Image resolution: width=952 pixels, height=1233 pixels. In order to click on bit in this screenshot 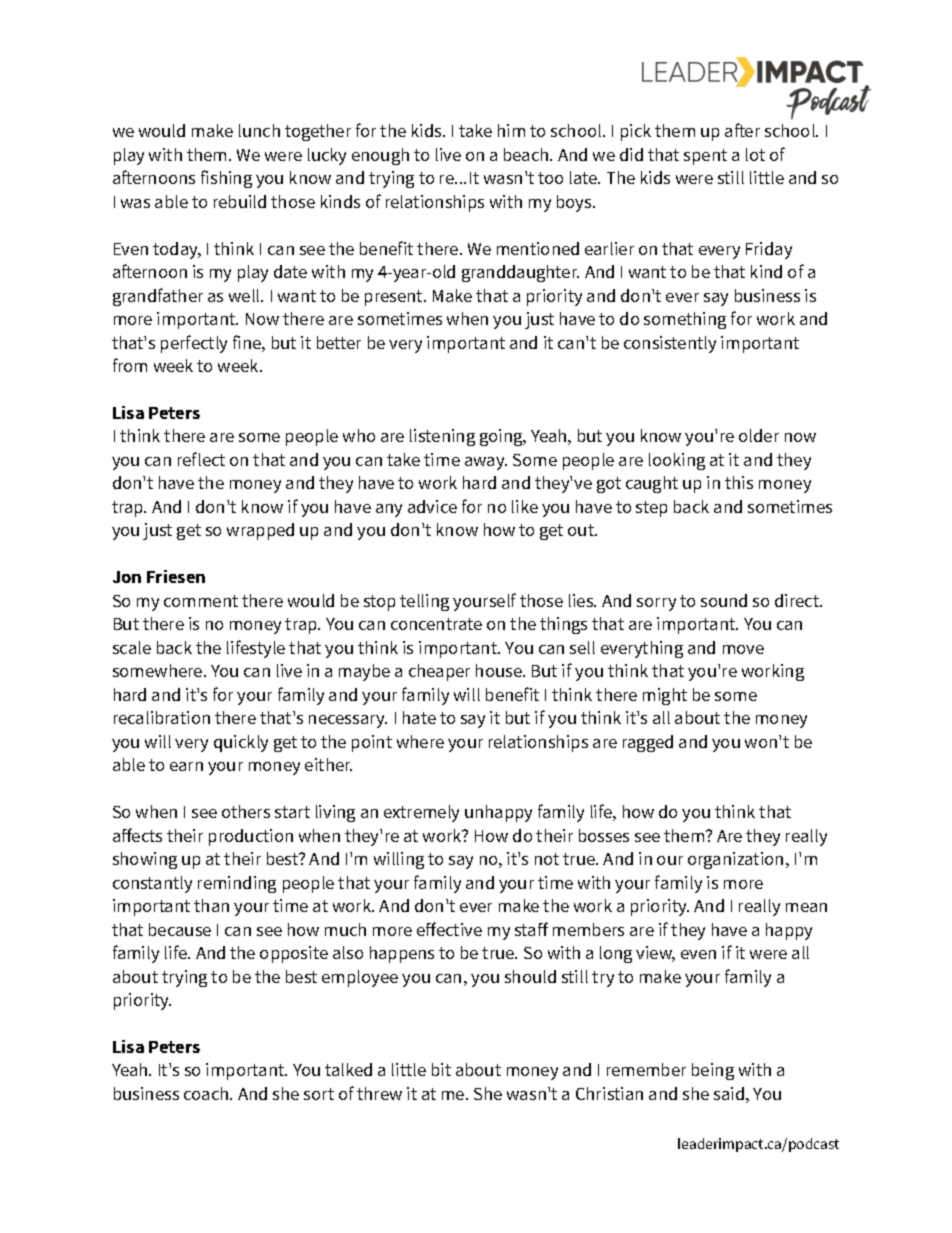, I will do `click(441, 1069)`.
